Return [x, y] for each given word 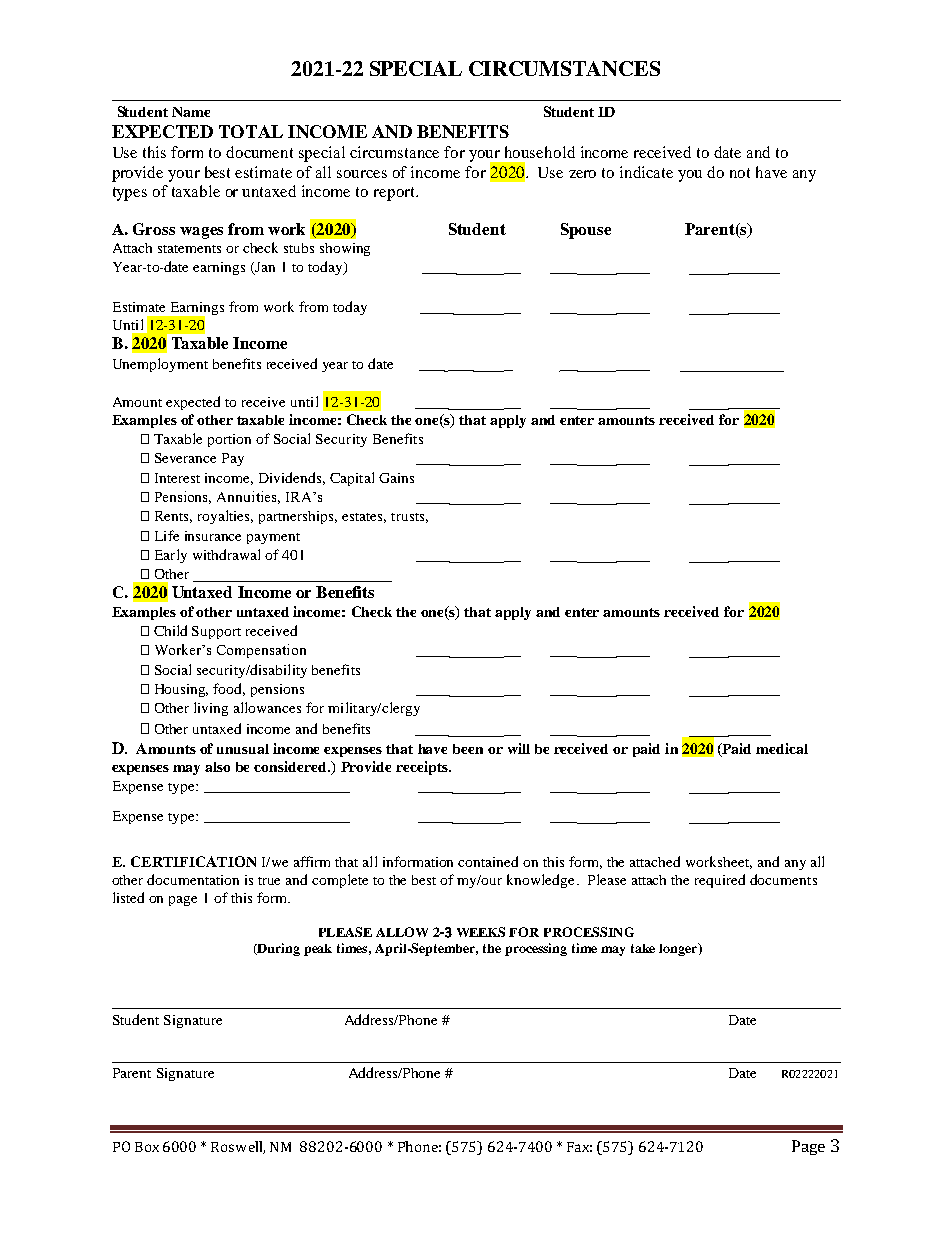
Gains [396, 478]
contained [488, 861]
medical [782, 748]
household [540, 152]
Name [191, 112]
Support [216, 632]
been [468, 749]
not [740, 173]
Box [147, 1147]
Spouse [586, 231]
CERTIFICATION [193, 861]
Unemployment [160, 365]
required [720, 881]
